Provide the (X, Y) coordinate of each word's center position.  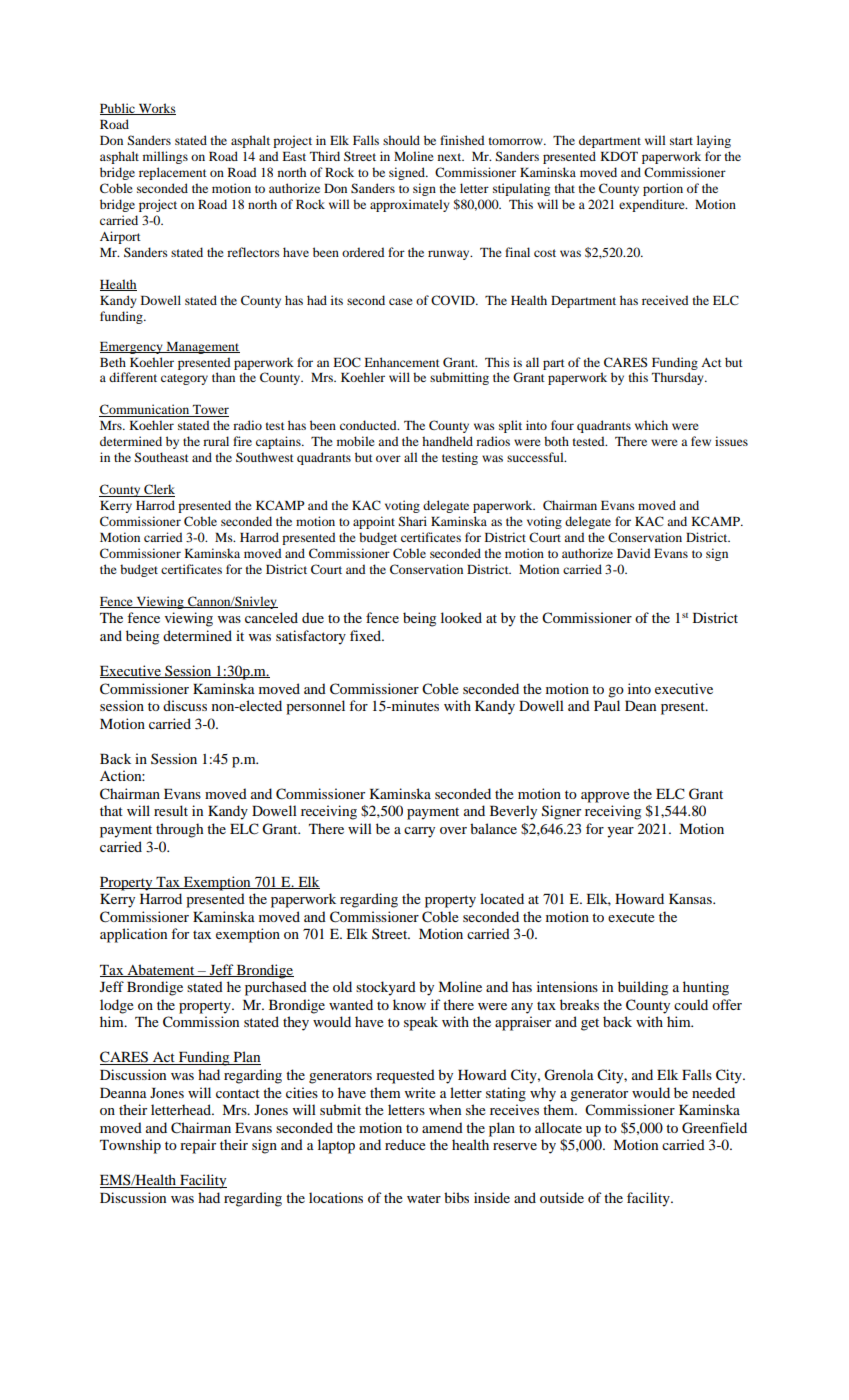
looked (461, 617)
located (502, 898)
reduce (405, 1144)
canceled (271, 617)
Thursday (679, 378)
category (184, 379)
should (401, 140)
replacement (173, 173)
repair (198, 1146)
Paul (607, 705)
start (681, 141)
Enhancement (402, 362)
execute (631, 917)
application (133, 935)
